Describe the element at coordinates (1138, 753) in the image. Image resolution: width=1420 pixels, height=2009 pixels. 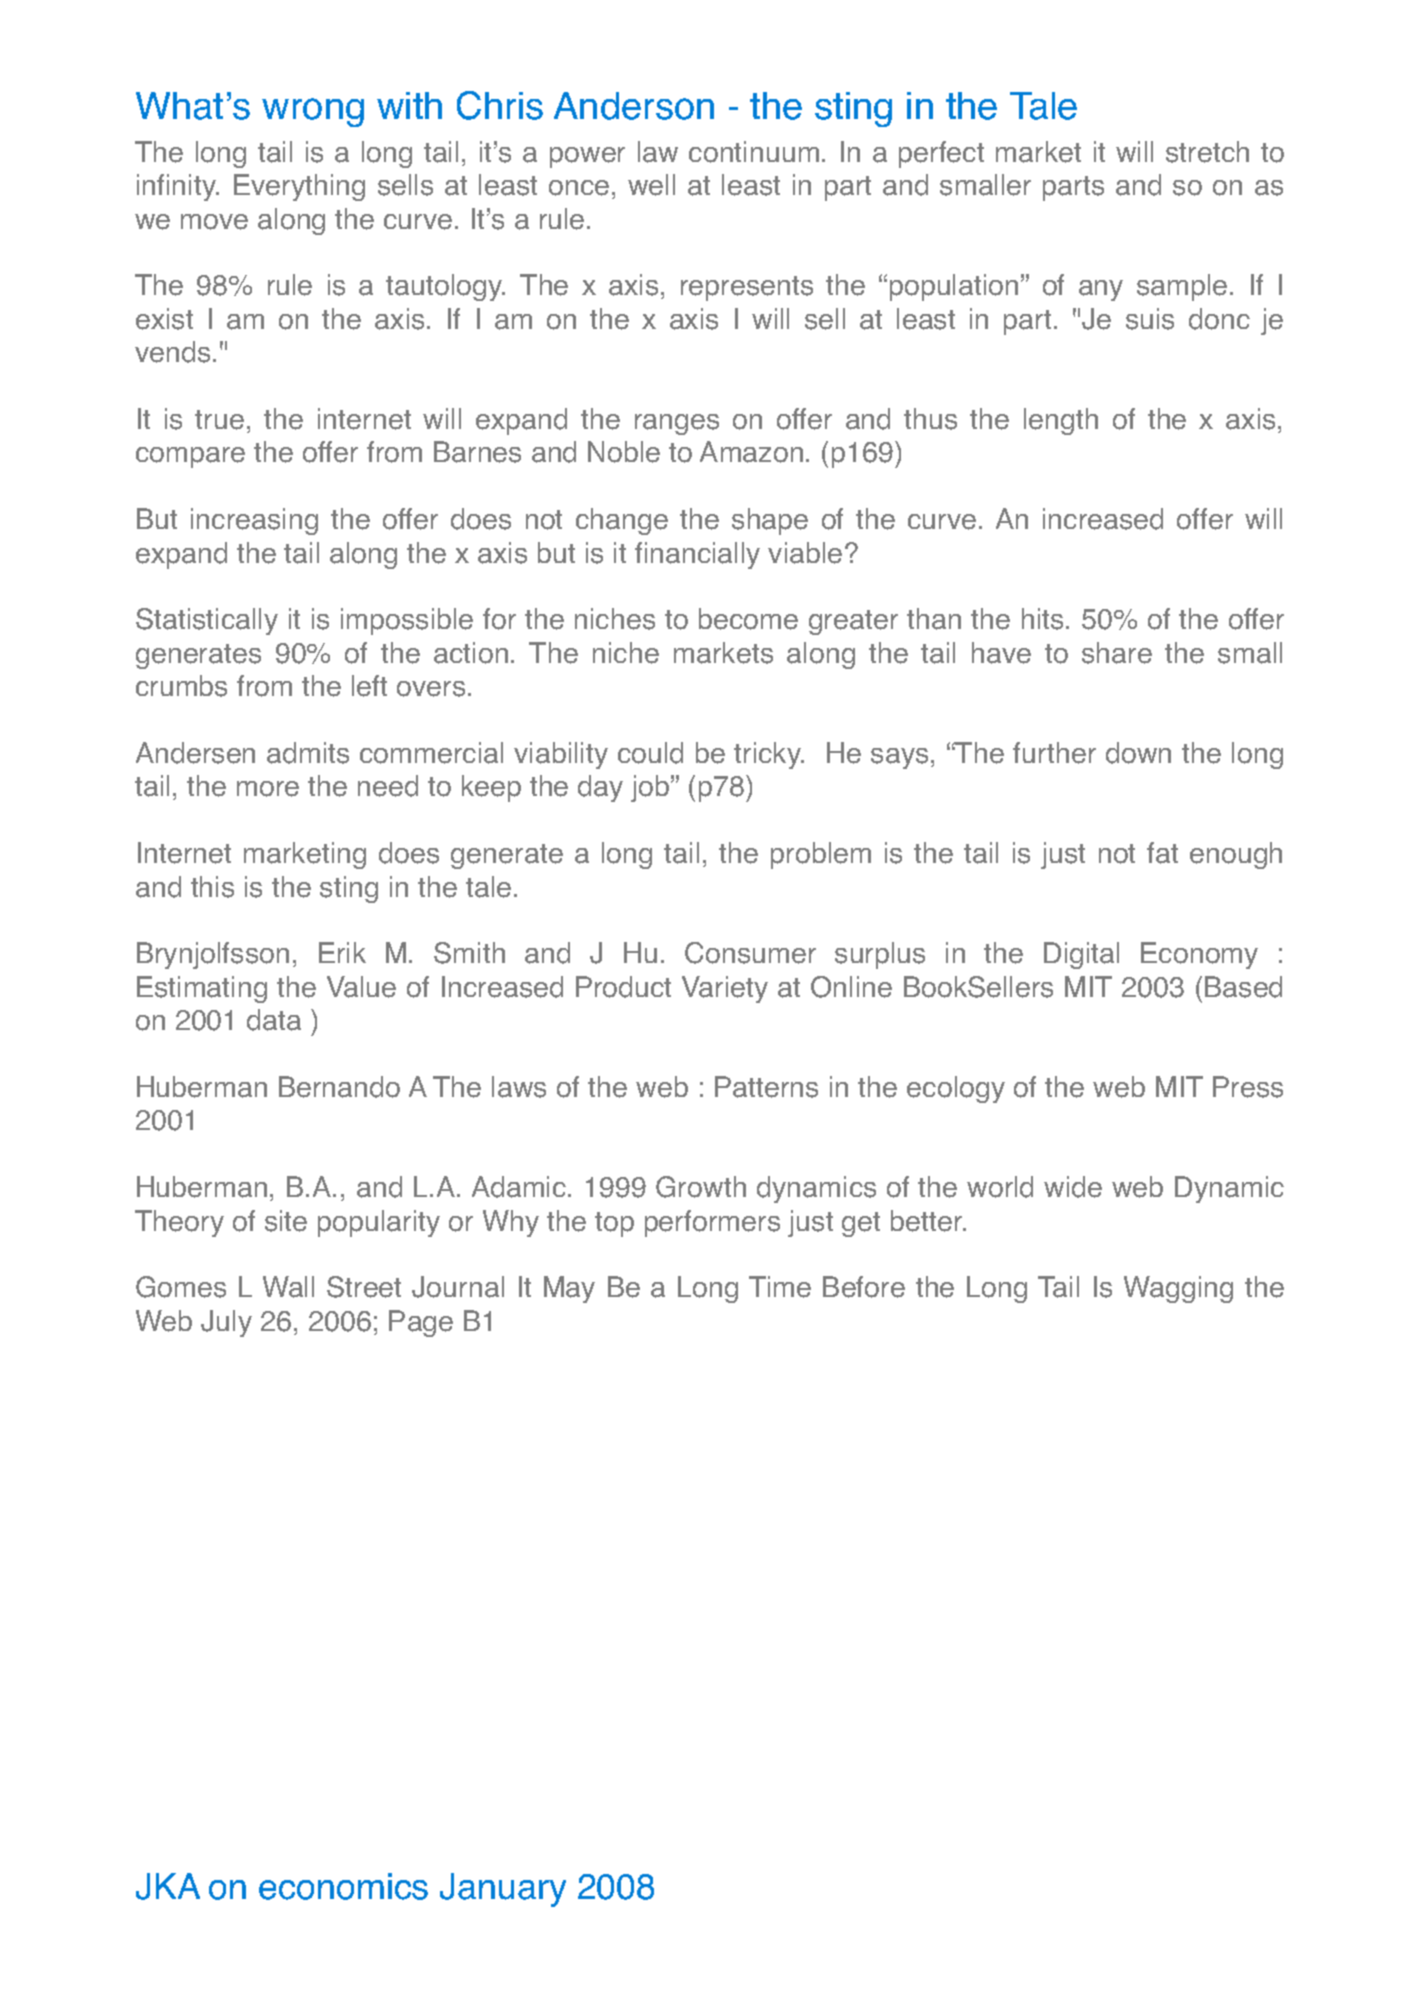
I see `down` at that location.
